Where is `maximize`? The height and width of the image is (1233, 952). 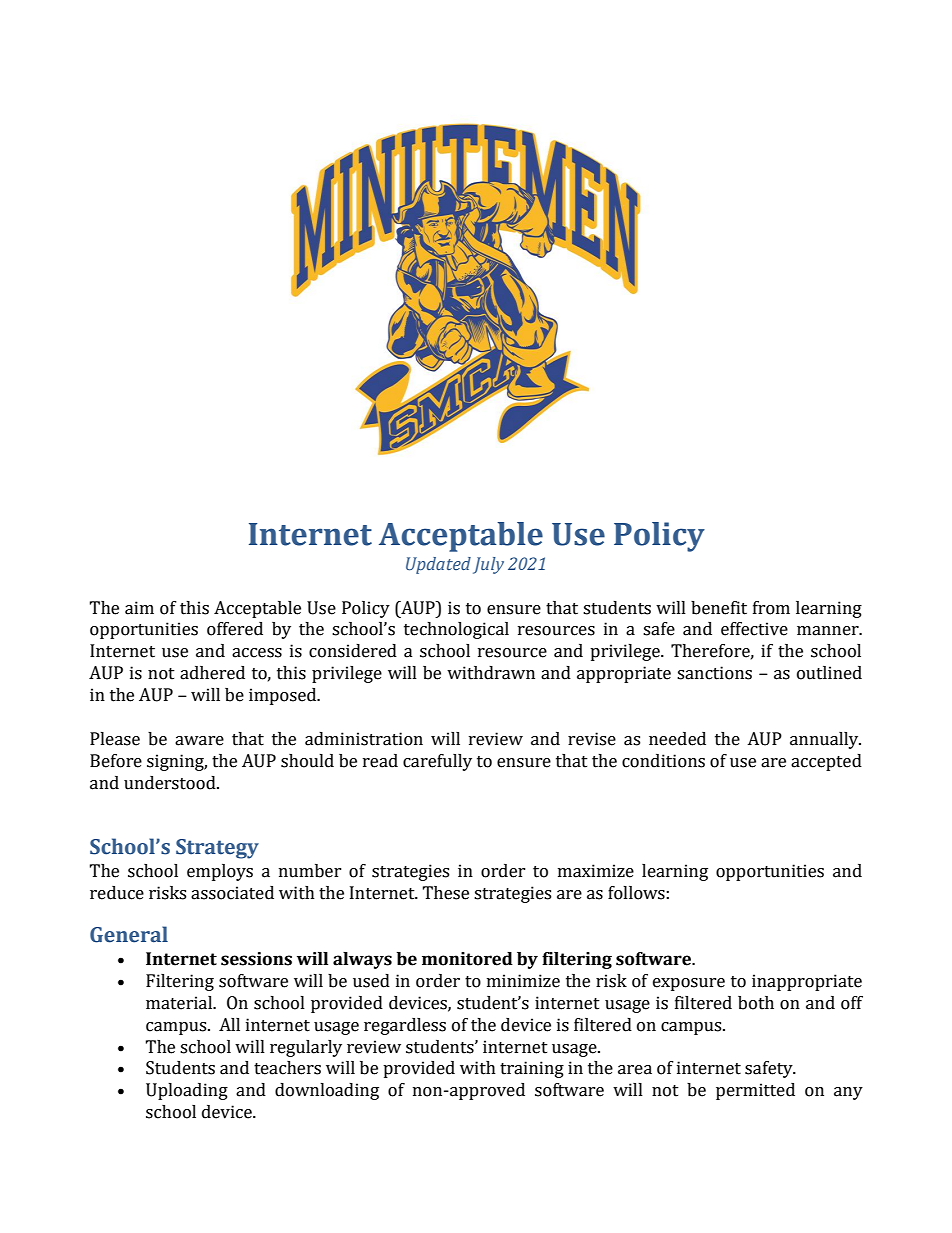
maximize is located at coordinates (596, 871).
